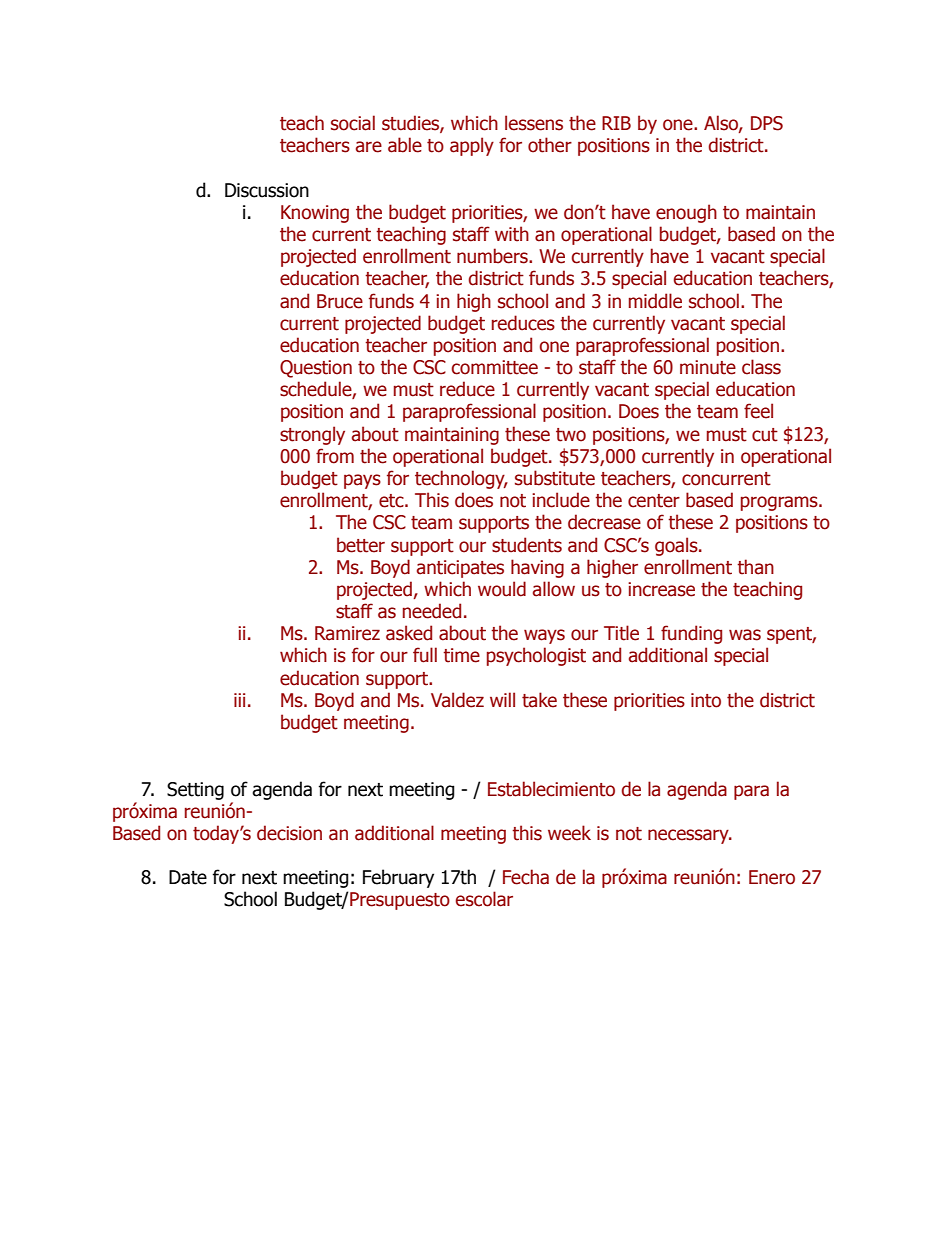 The width and height of the document is (952, 1233). Describe the element at coordinates (484, 899) in the document. I see `escolar` at that location.
